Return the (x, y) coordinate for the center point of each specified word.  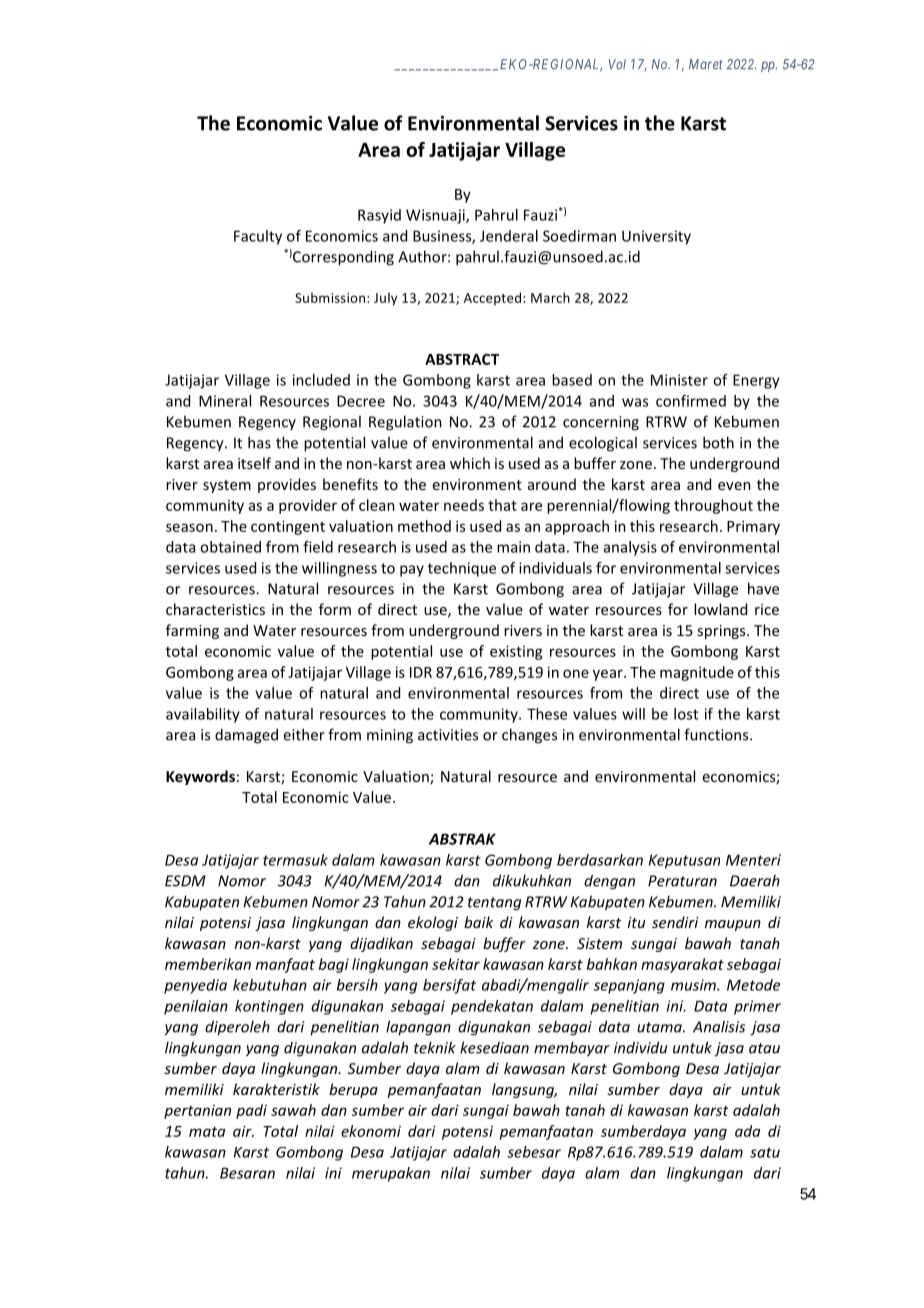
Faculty (258, 237)
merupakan (391, 1174)
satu (765, 1152)
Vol (617, 64)
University (656, 237)
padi (251, 1111)
